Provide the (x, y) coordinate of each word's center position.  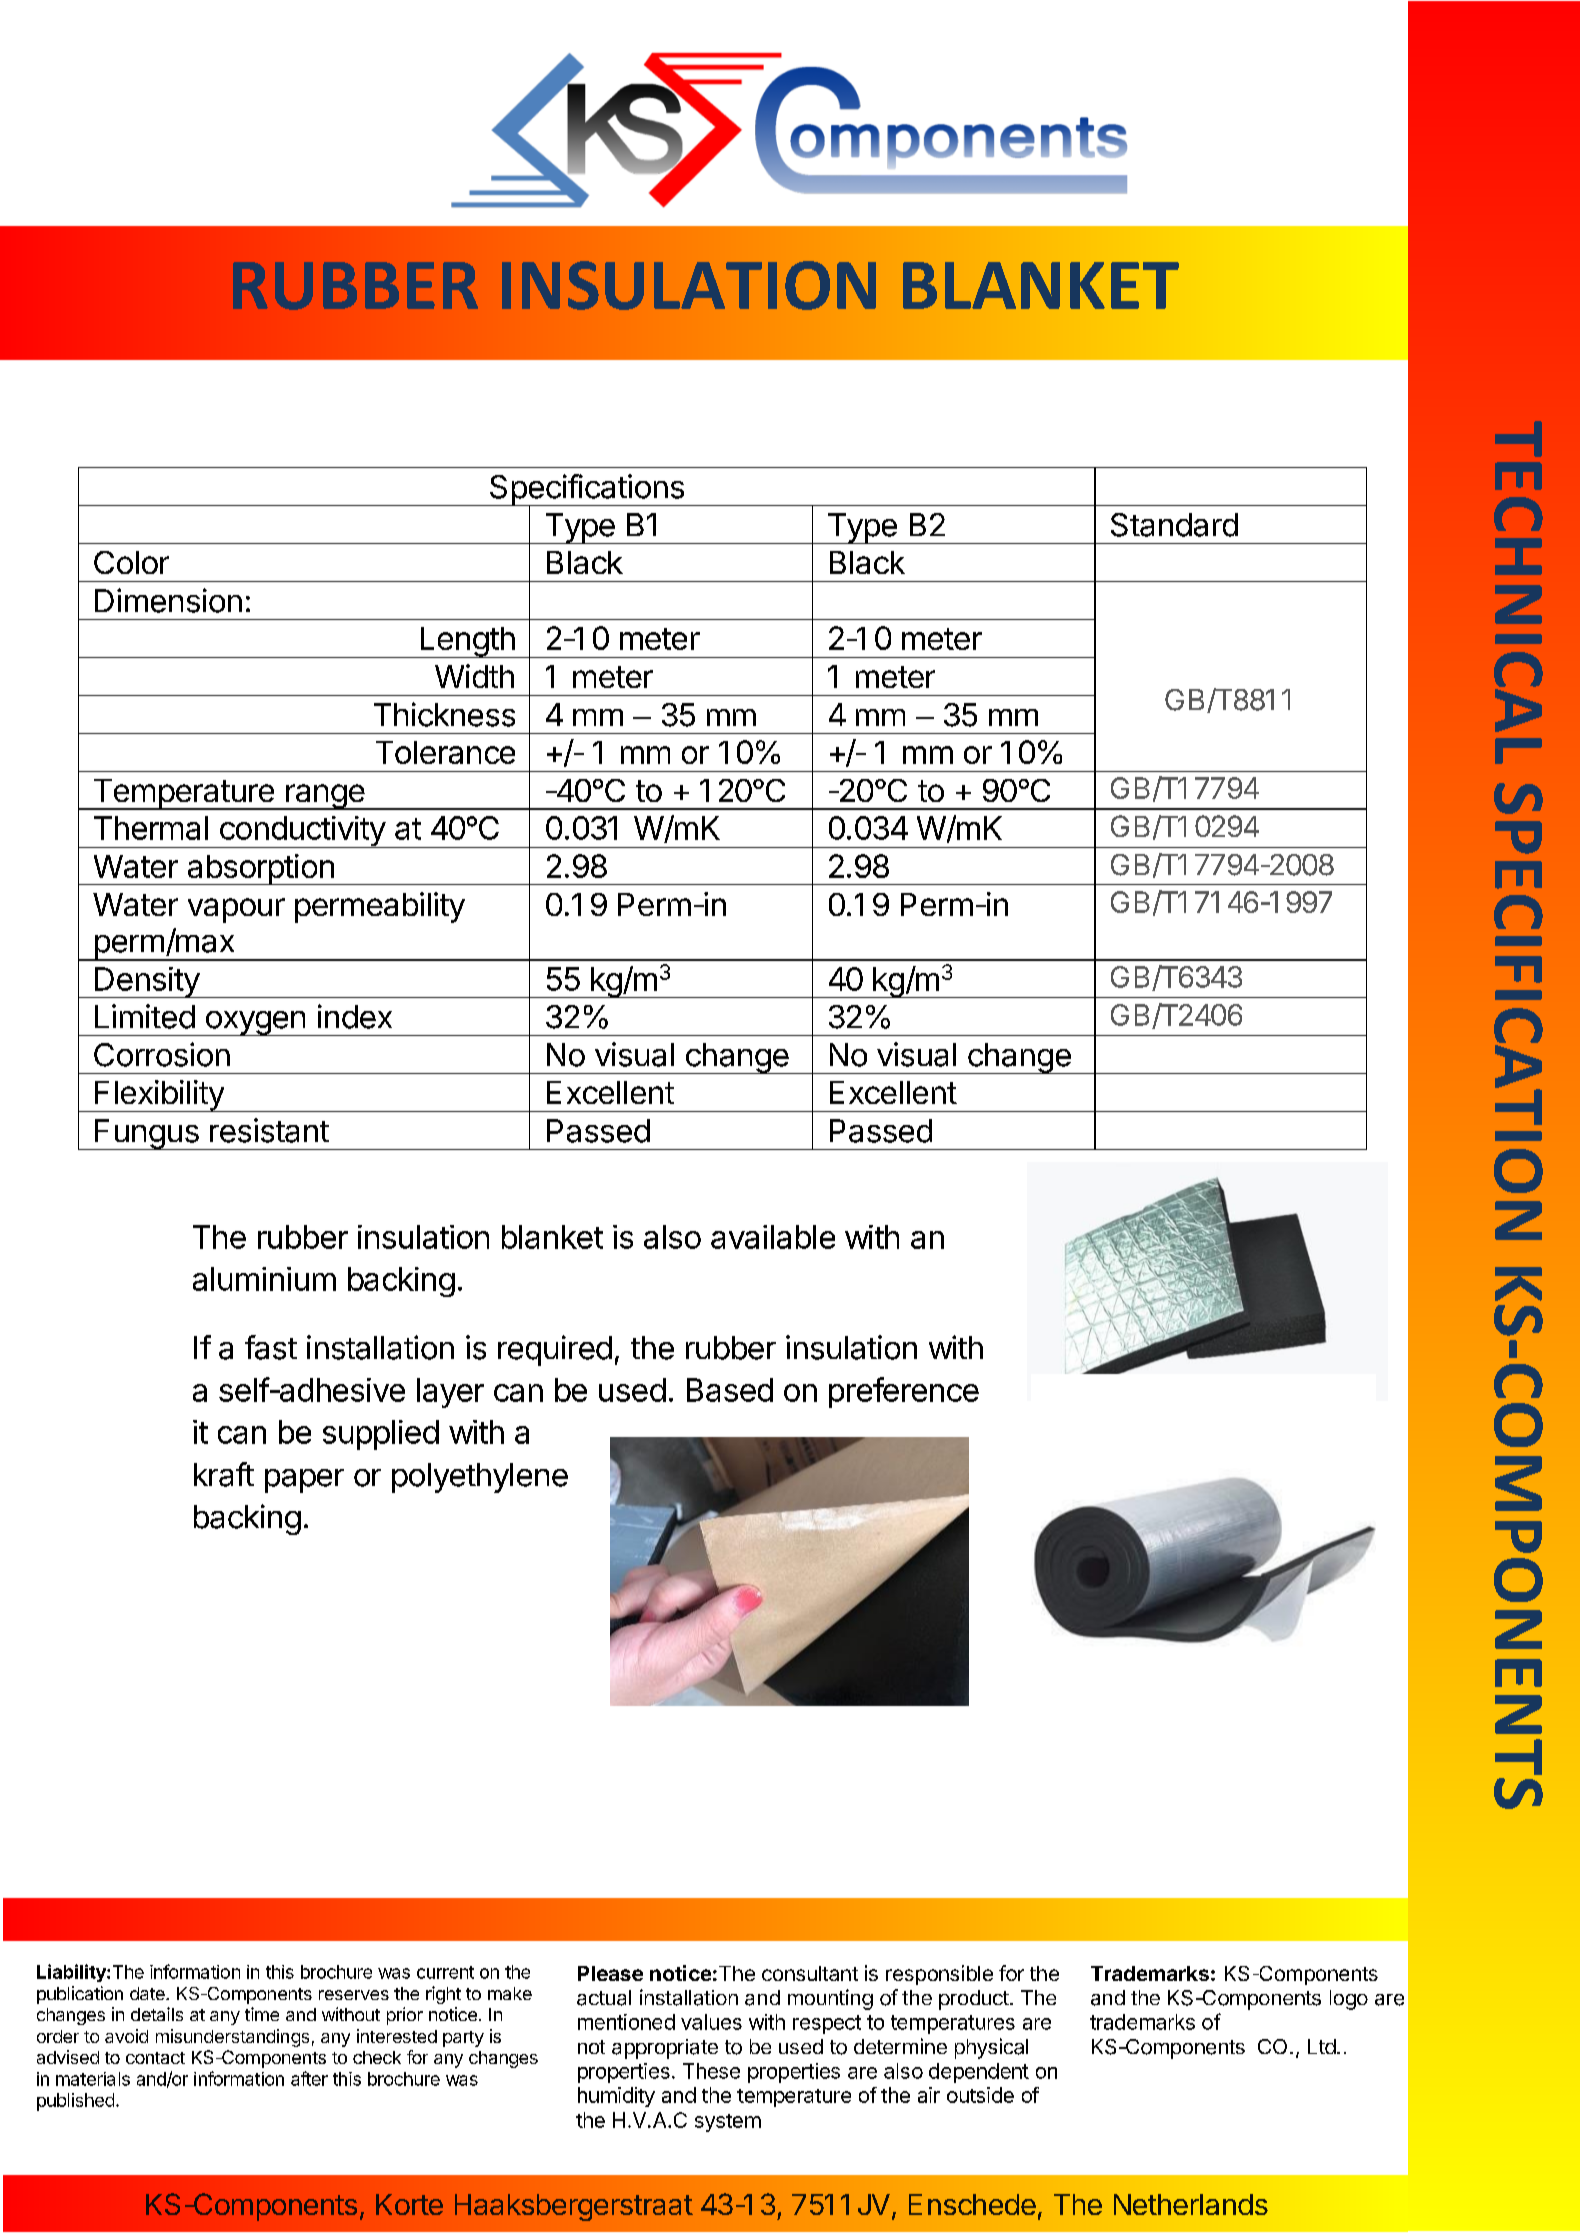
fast (271, 1347)
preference (904, 1392)
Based (730, 1390)
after (309, 2078)
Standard (1174, 525)
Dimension (168, 600)
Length (467, 642)
